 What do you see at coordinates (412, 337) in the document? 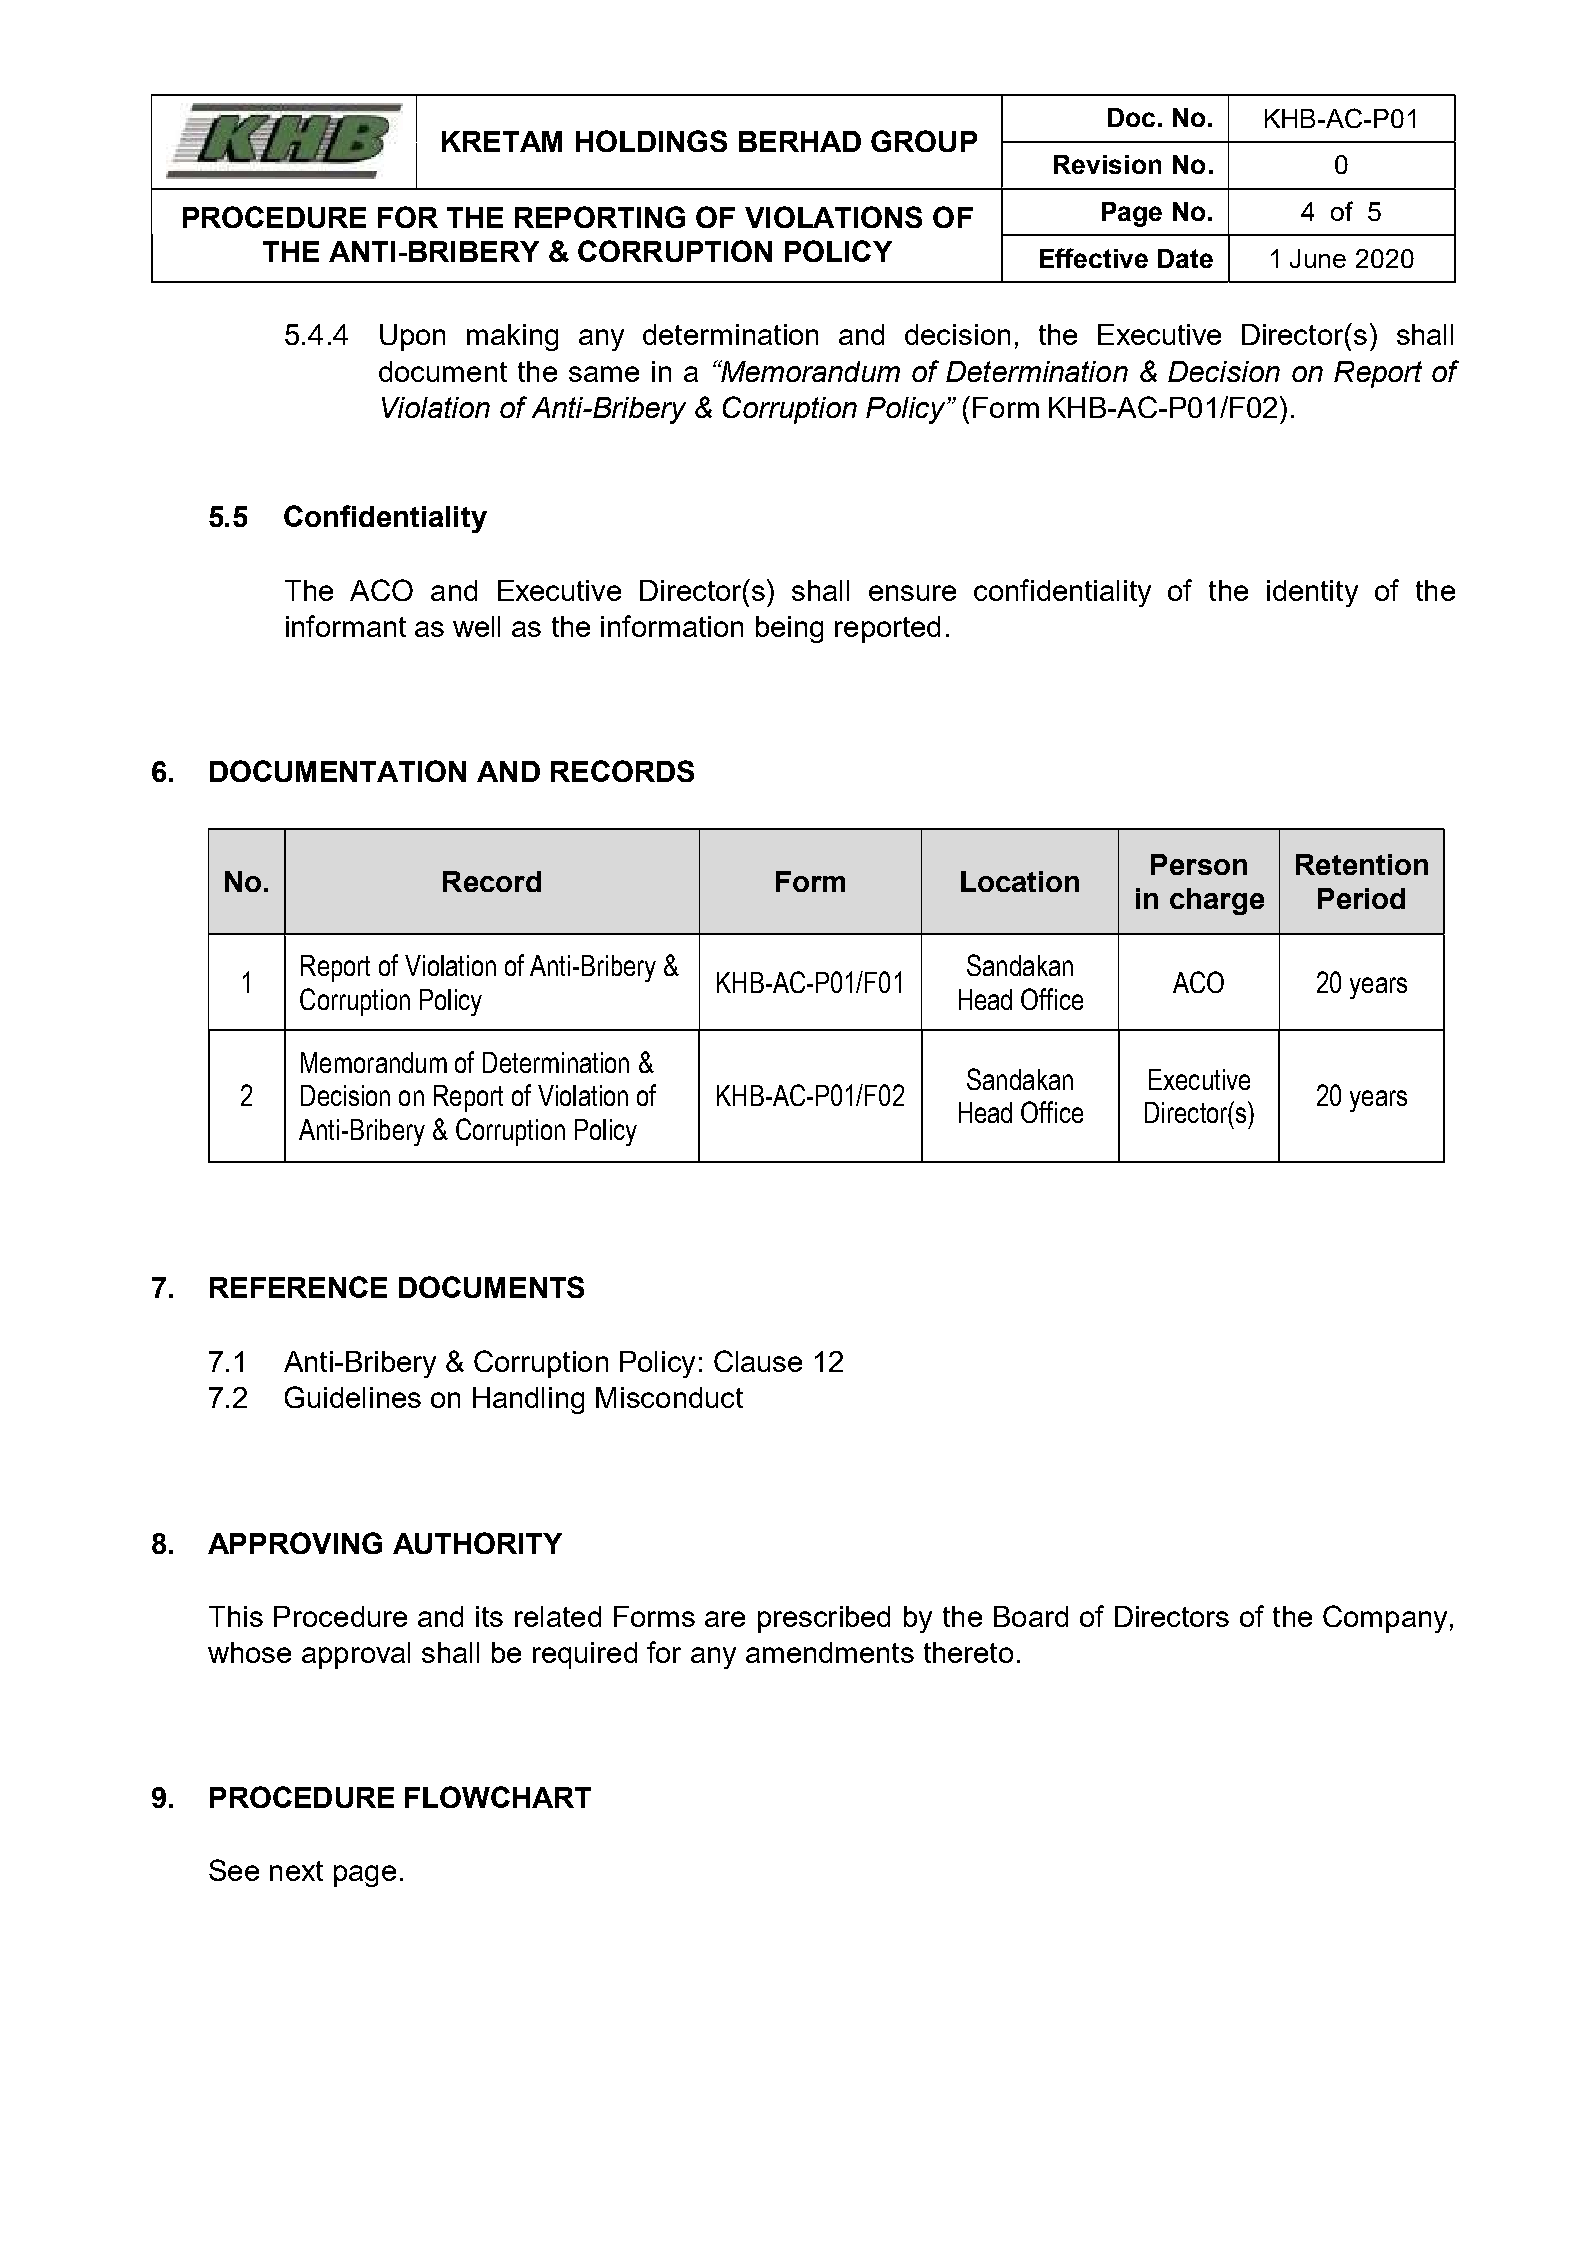
I see `Upon` at bounding box center [412, 337].
